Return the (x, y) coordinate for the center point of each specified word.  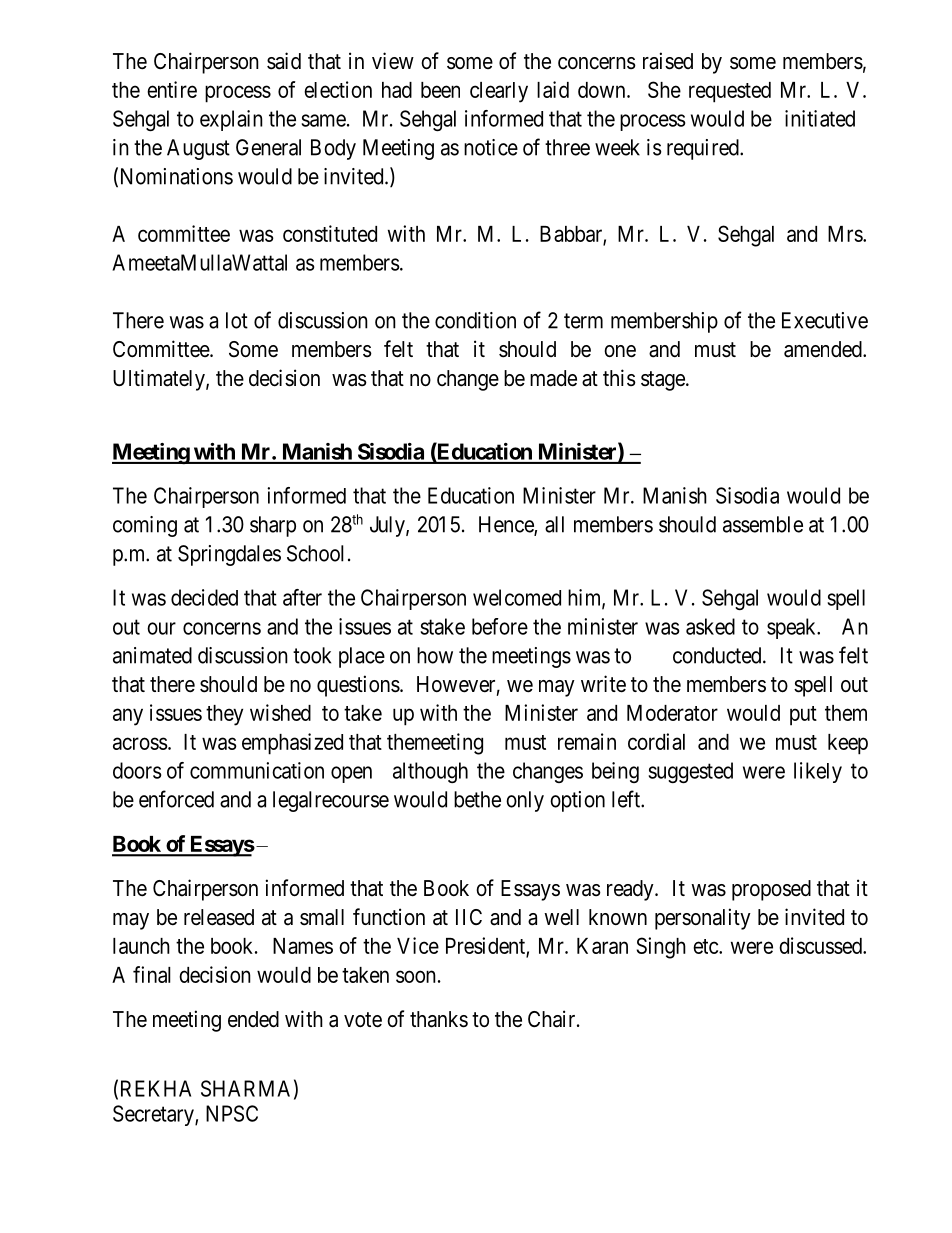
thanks (439, 1019)
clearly (499, 92)
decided (204, 597)
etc (706, 946)
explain (231, 120)
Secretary (154, 1115)
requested (730, 92)
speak (792, 628)
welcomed (517, 597)
